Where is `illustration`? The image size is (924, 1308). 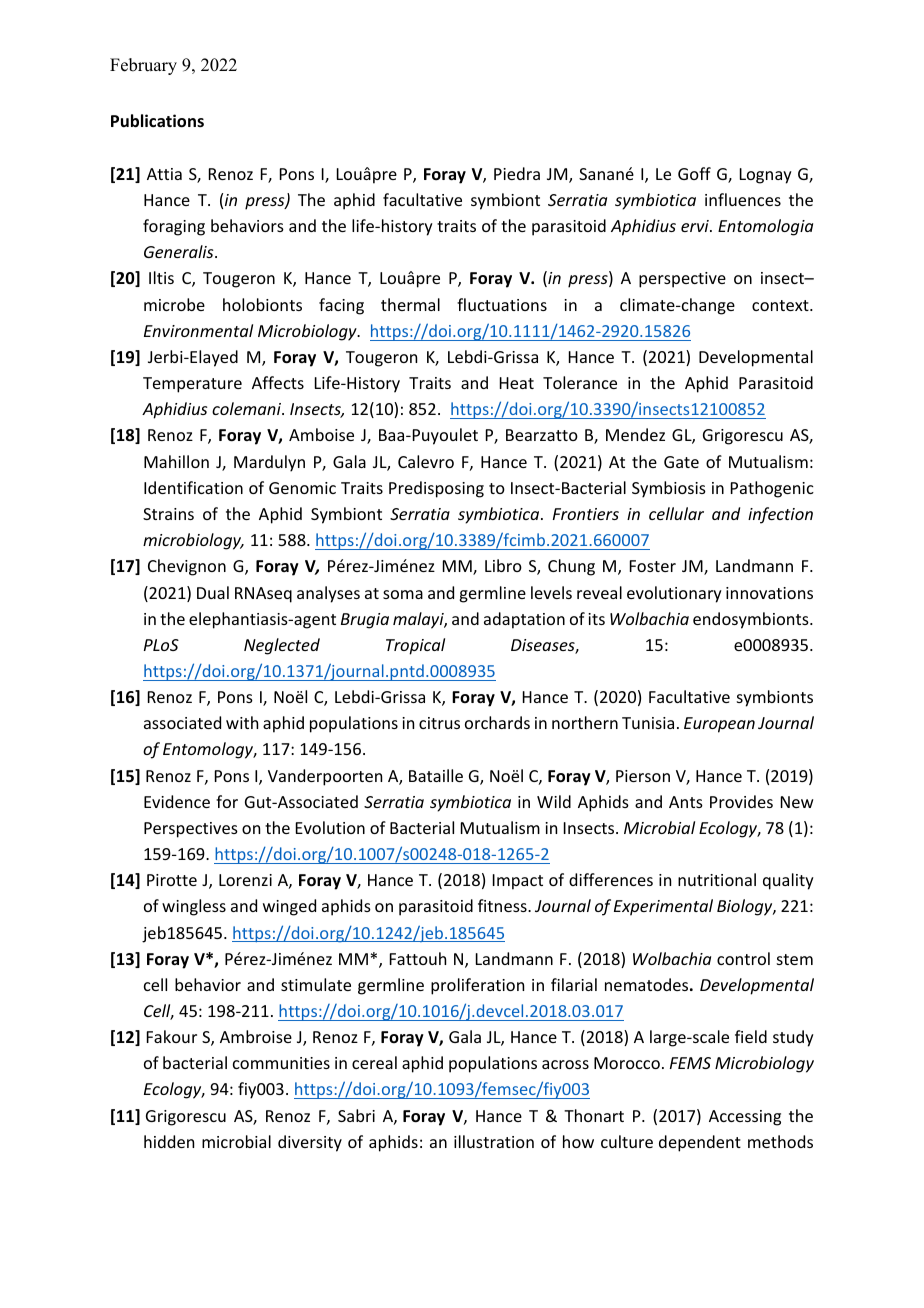
illustration is located at coordinates (494, 1141).
